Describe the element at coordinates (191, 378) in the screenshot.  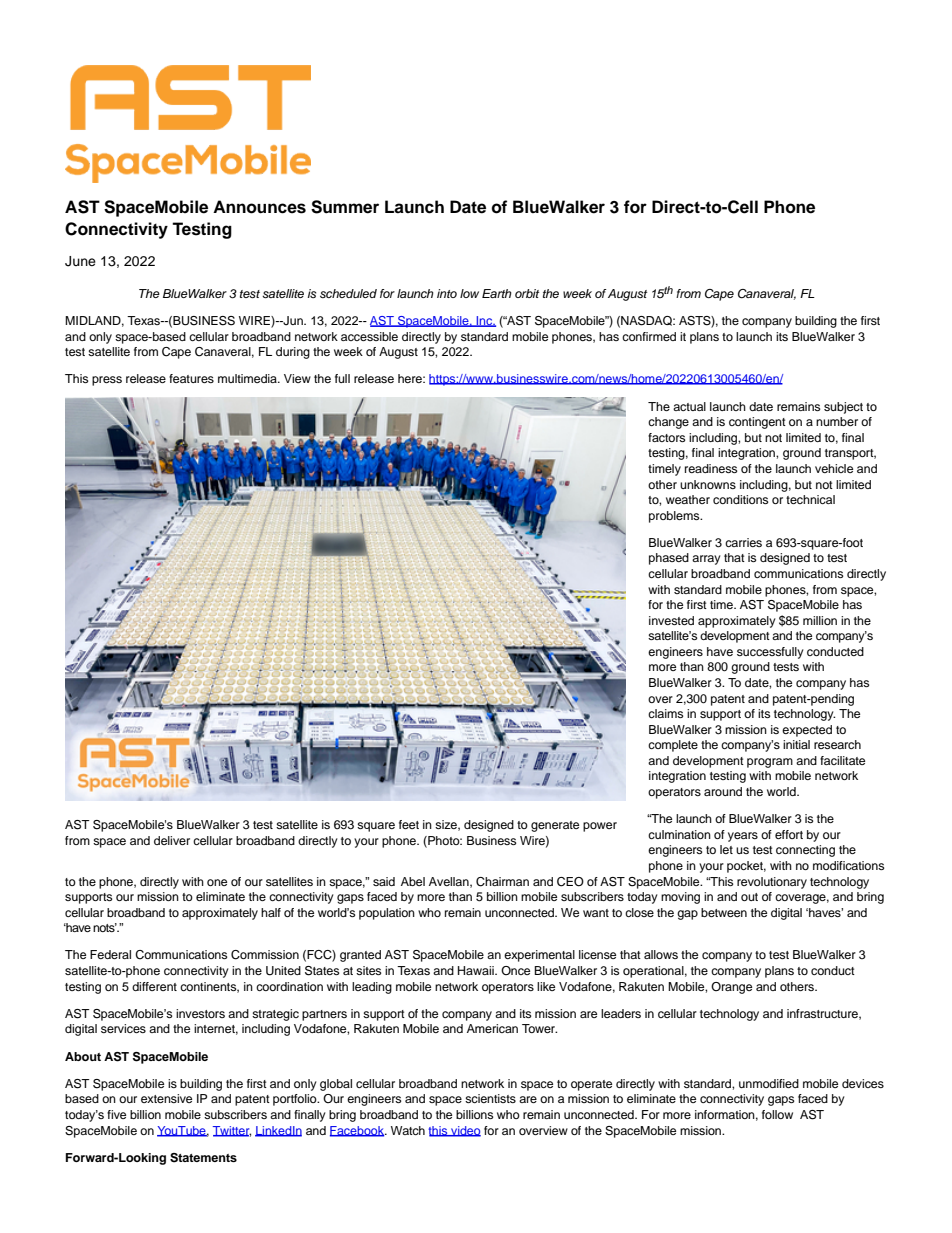
I see `features` at that location.
